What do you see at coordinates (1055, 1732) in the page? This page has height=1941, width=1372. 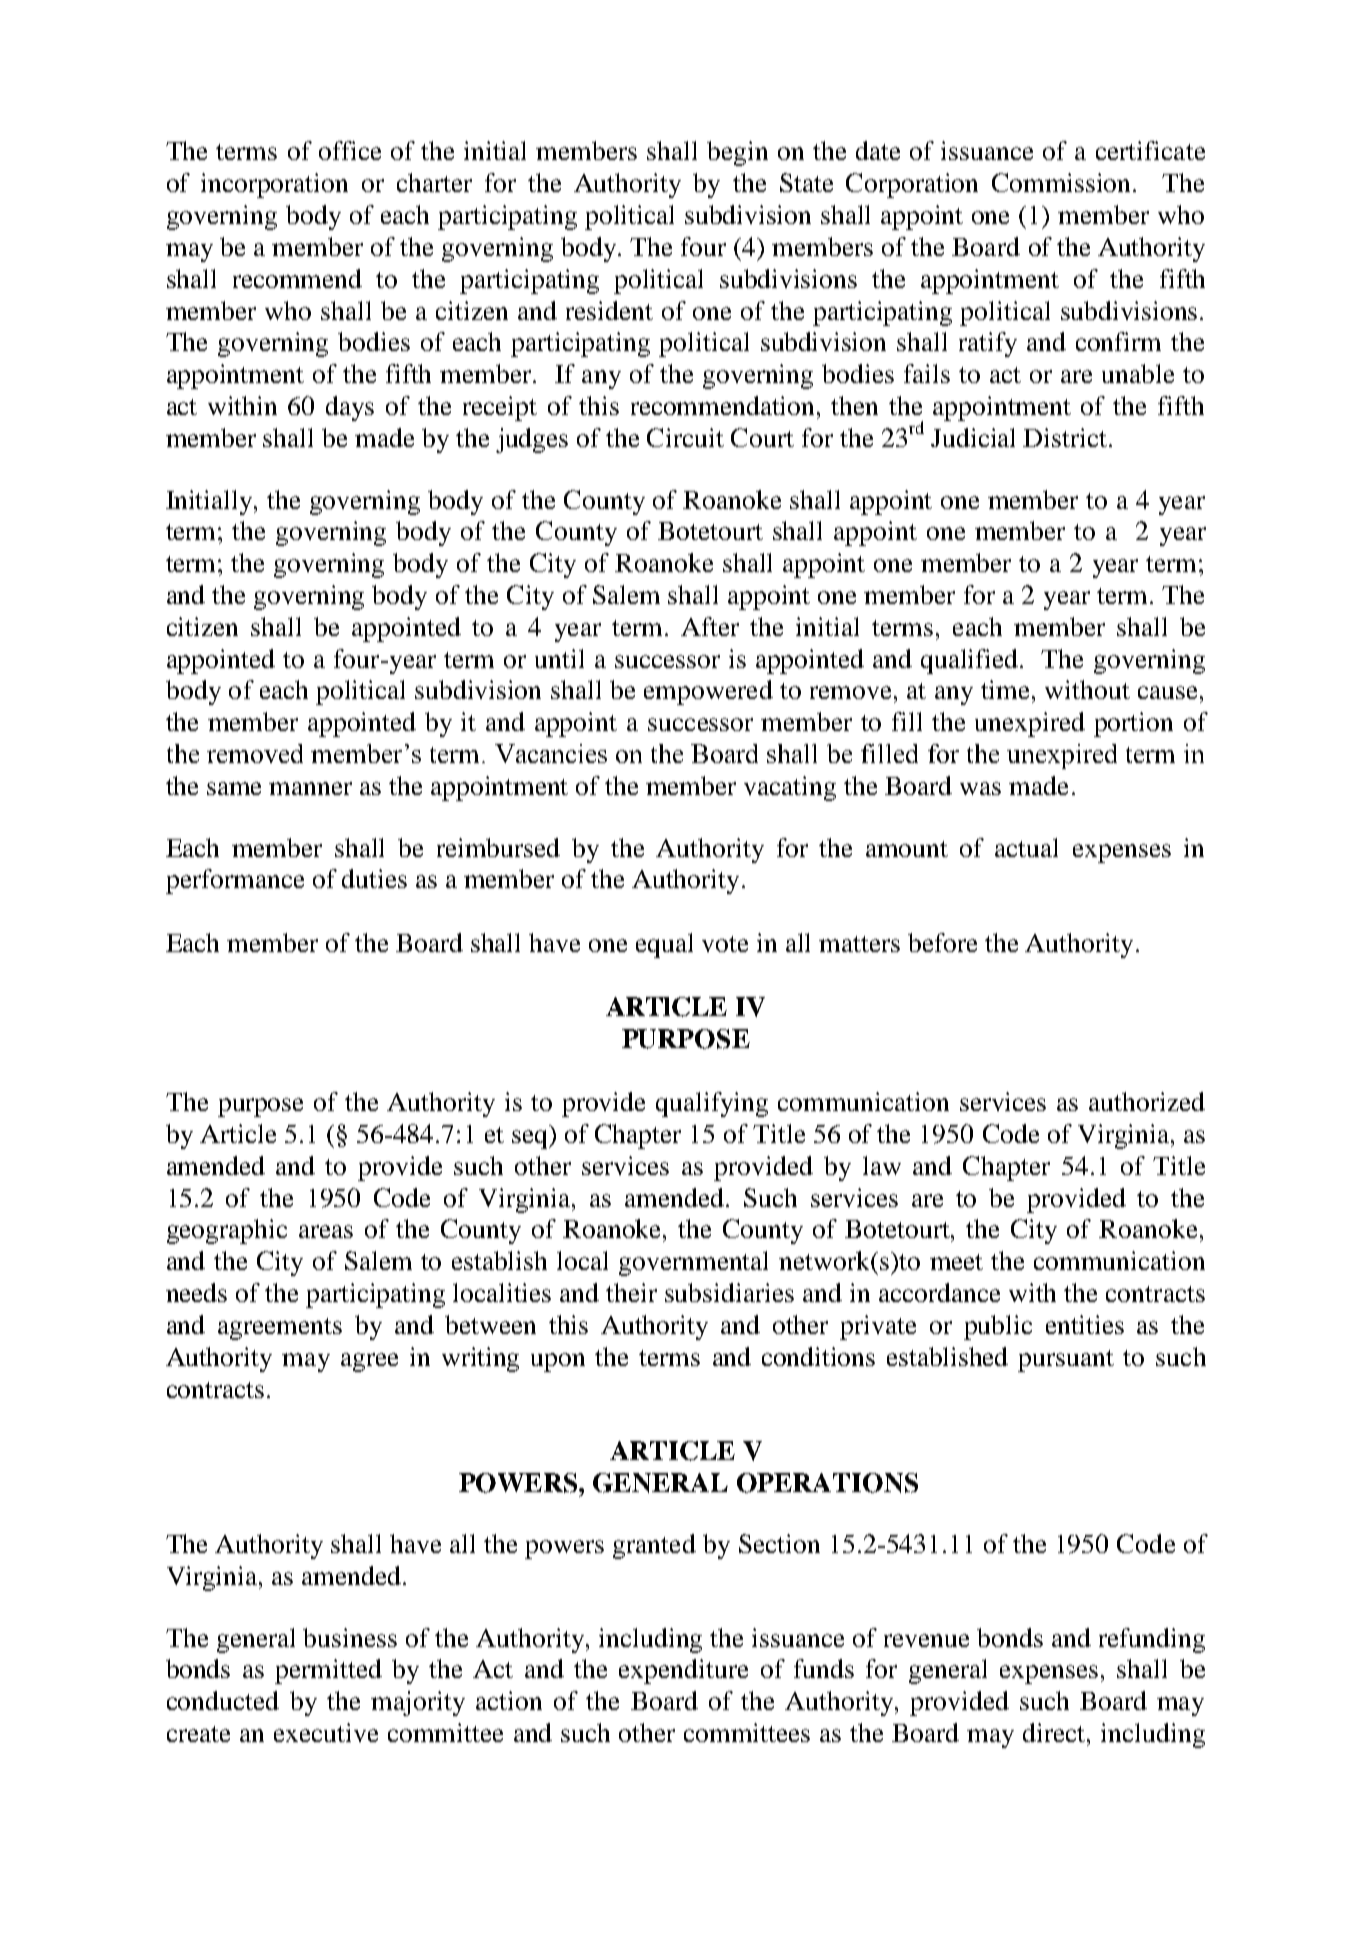 I see `direct` at bounding box center [1055, 1732].
